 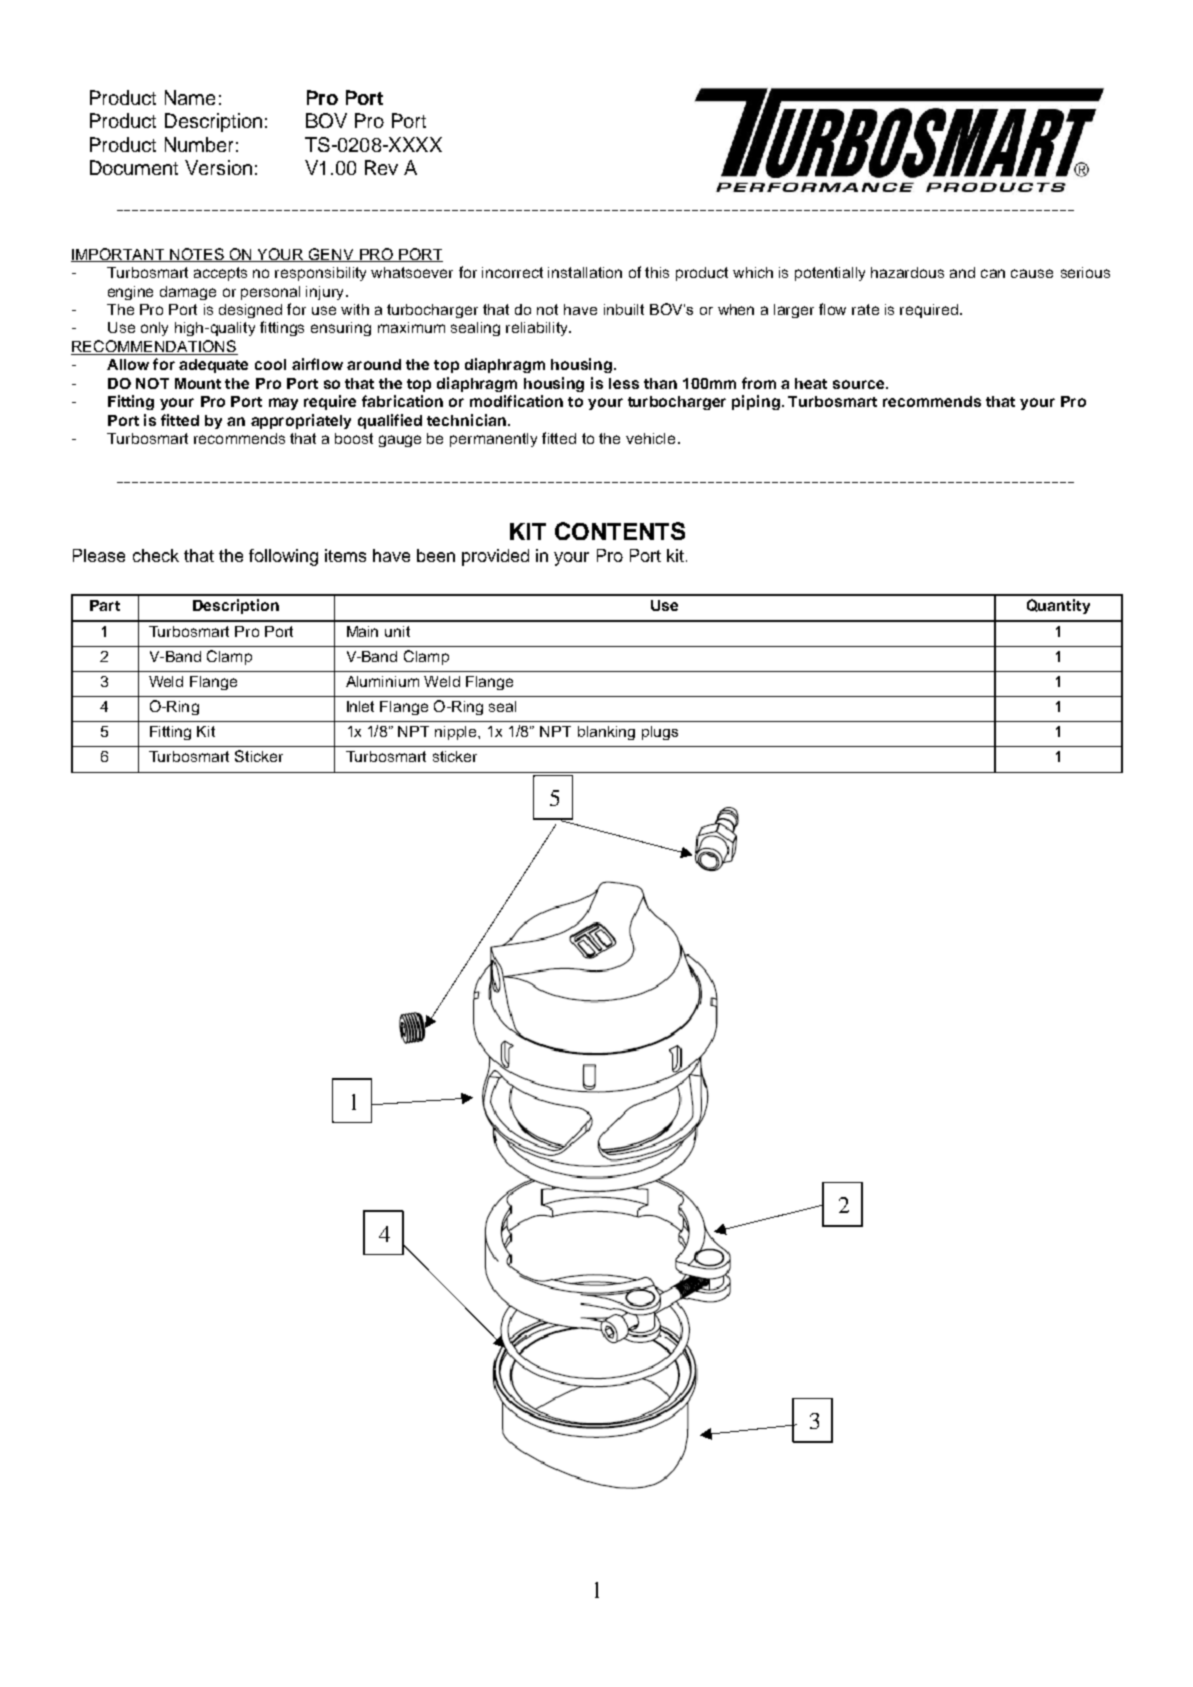 I want to click on Name, so click(x=190, y=97).
